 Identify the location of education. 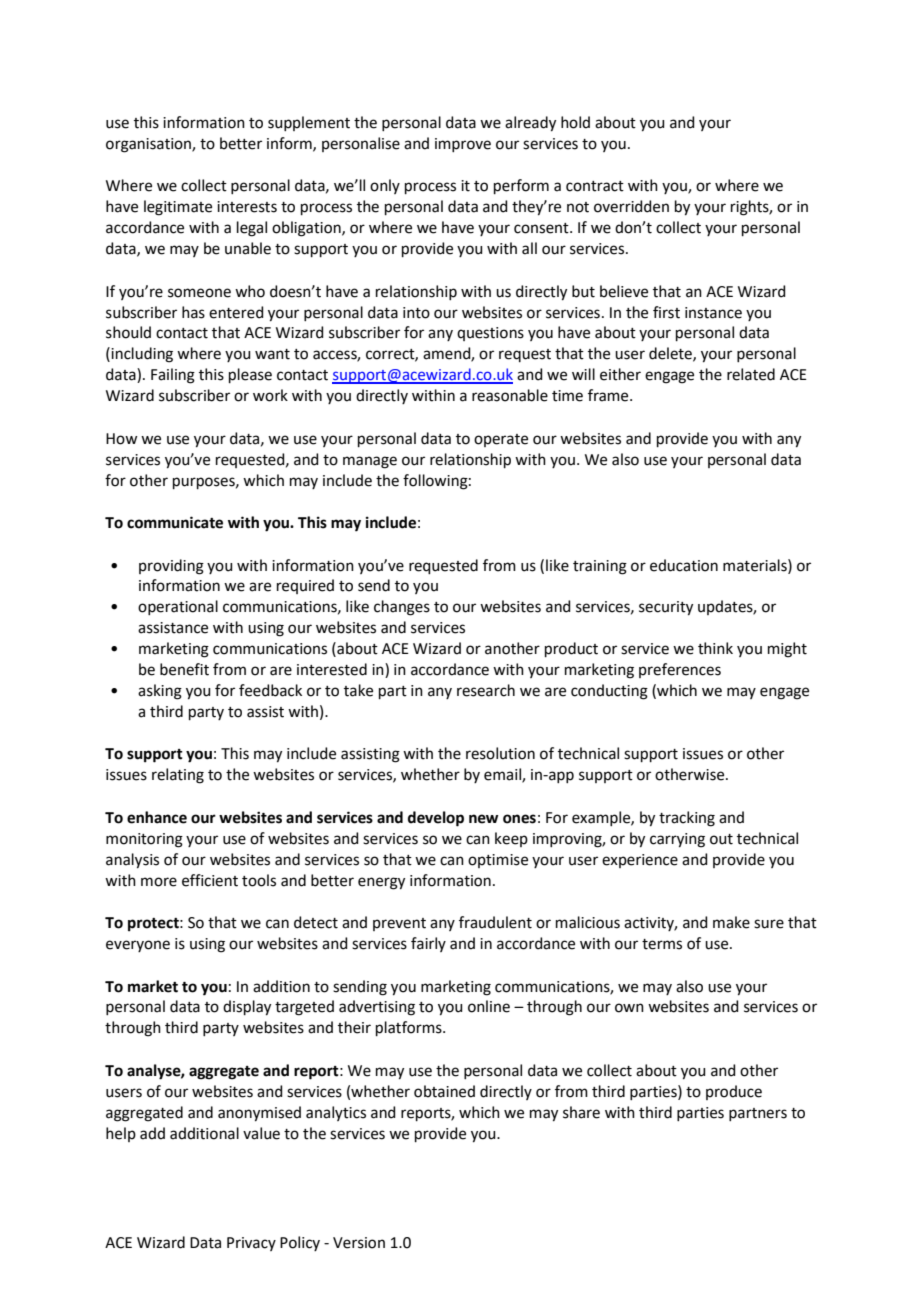
(684, 565).
